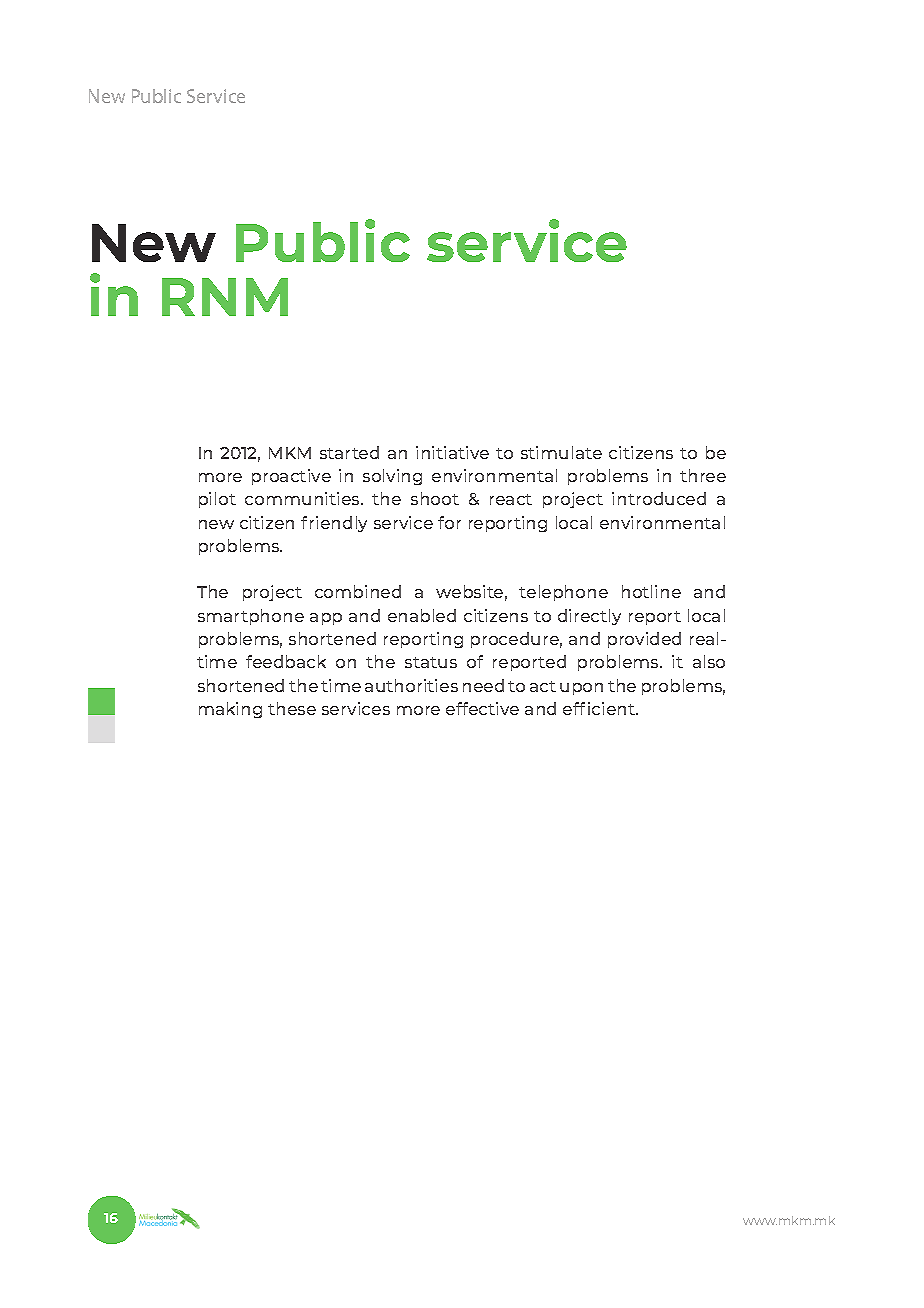  Describe the element at coordinates (334, 524) in the screenshot. I see `friendly` at that location.
